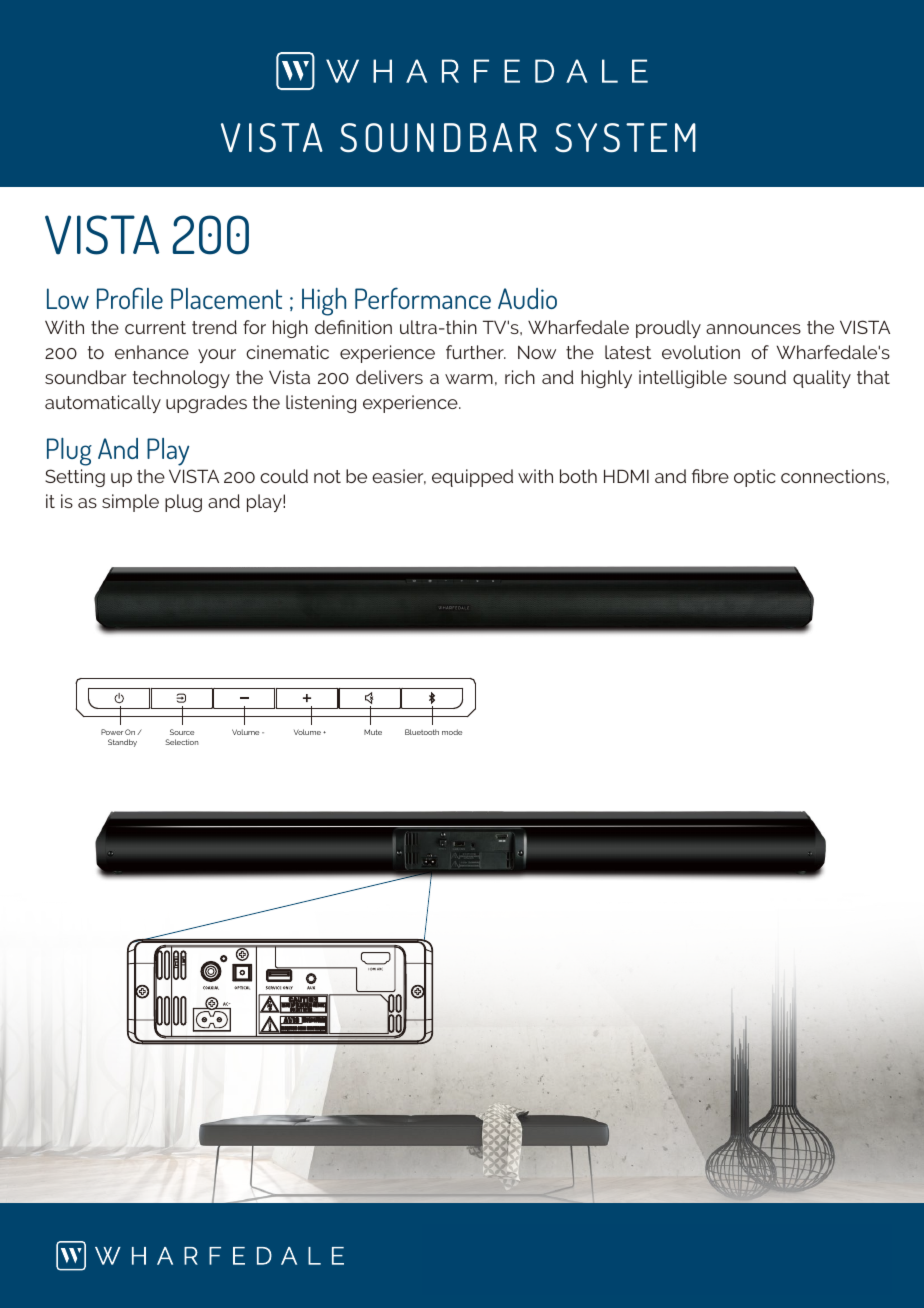 This screenshot has width=924, height=1308. What do you see at coordinates (422, 732) in the screenshot?
I see `Bluetooth` at bounding box center [422, 732].
